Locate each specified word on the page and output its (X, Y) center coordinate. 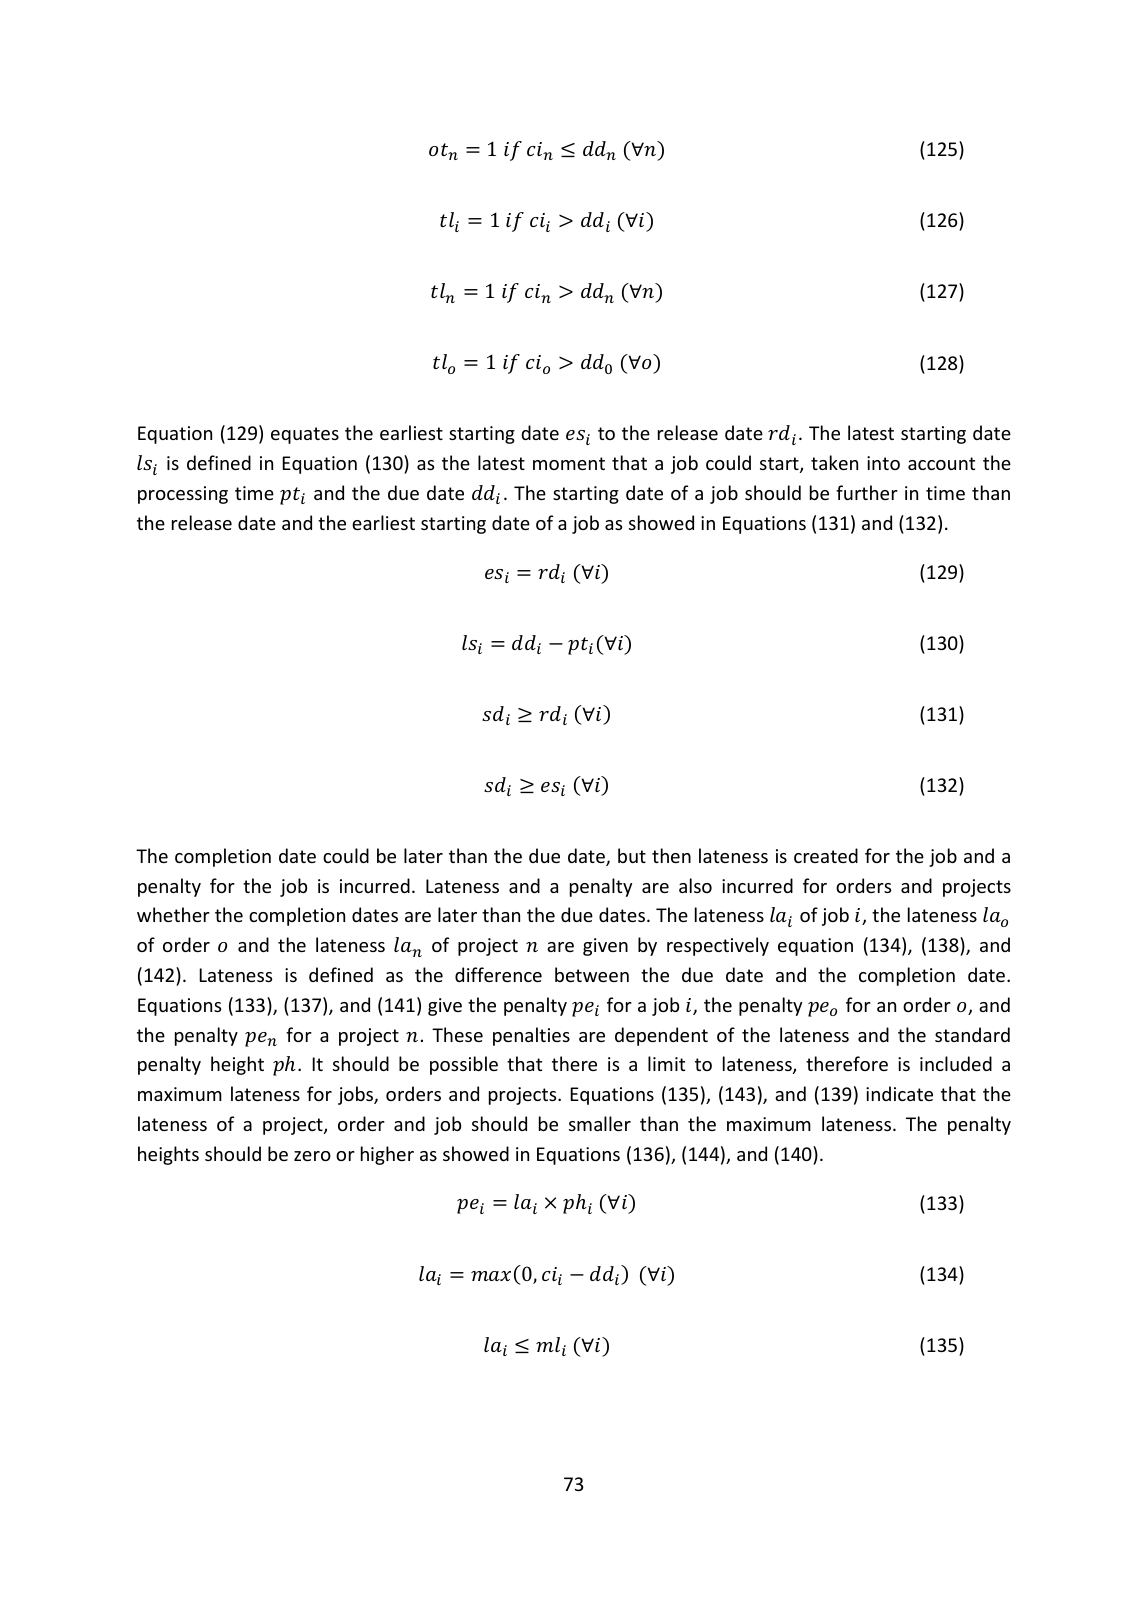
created (826, 855)
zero (312, 1156)
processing (183, 495)
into (883, 463)
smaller (600, 1123)
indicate (899, 1093)
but (632, 855)
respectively (718, 946)
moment (569, 463)
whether (173, 914)
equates (305, 435)
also (695, 885)
